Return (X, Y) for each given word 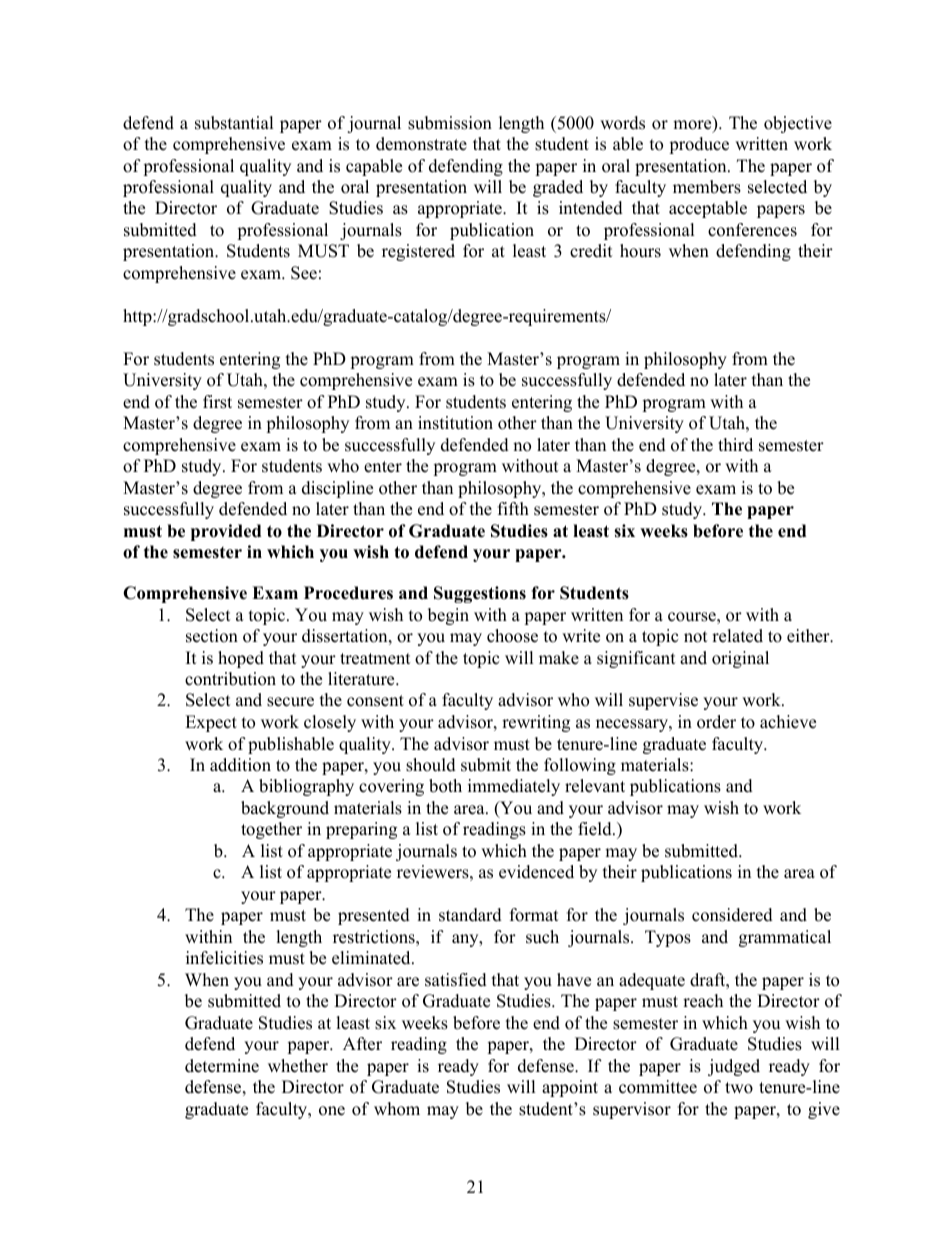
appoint (570, 1088)
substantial (234, 123)
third (735, 445)
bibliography (306, 787)
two (739, 1088)
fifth (513, 508)
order (716, 722)
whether (298, 1066)
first (217, 402)
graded (558, 188)
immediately (514, 787)
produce (699, 145)
